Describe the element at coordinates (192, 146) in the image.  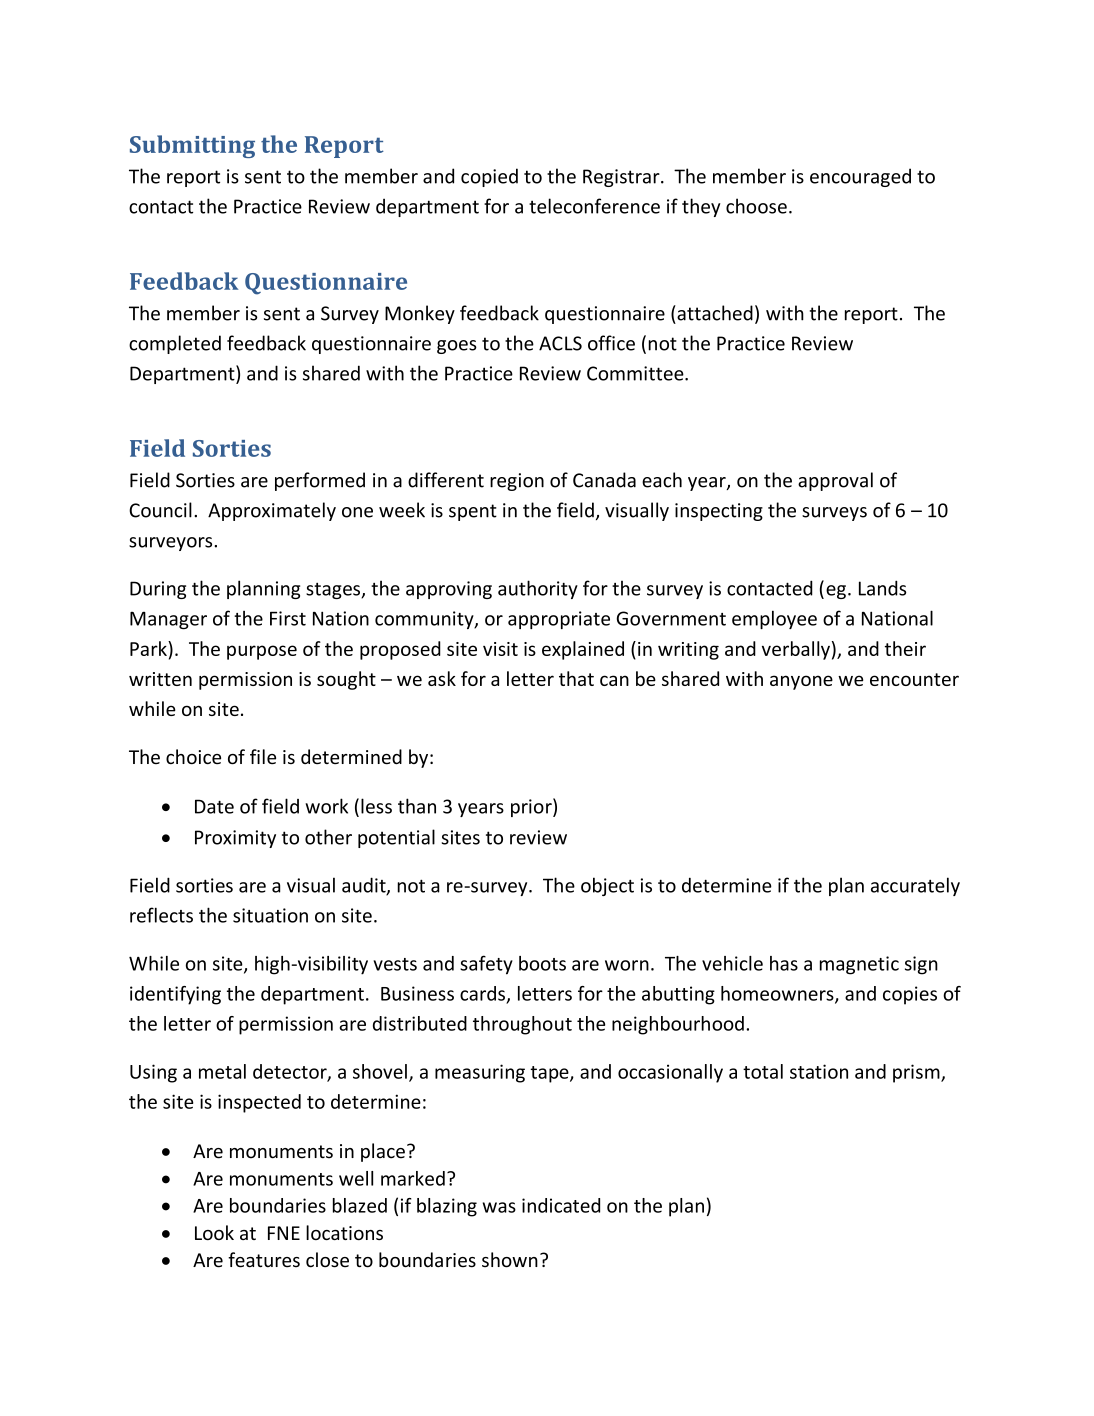
I see `Submitting` at that location.
